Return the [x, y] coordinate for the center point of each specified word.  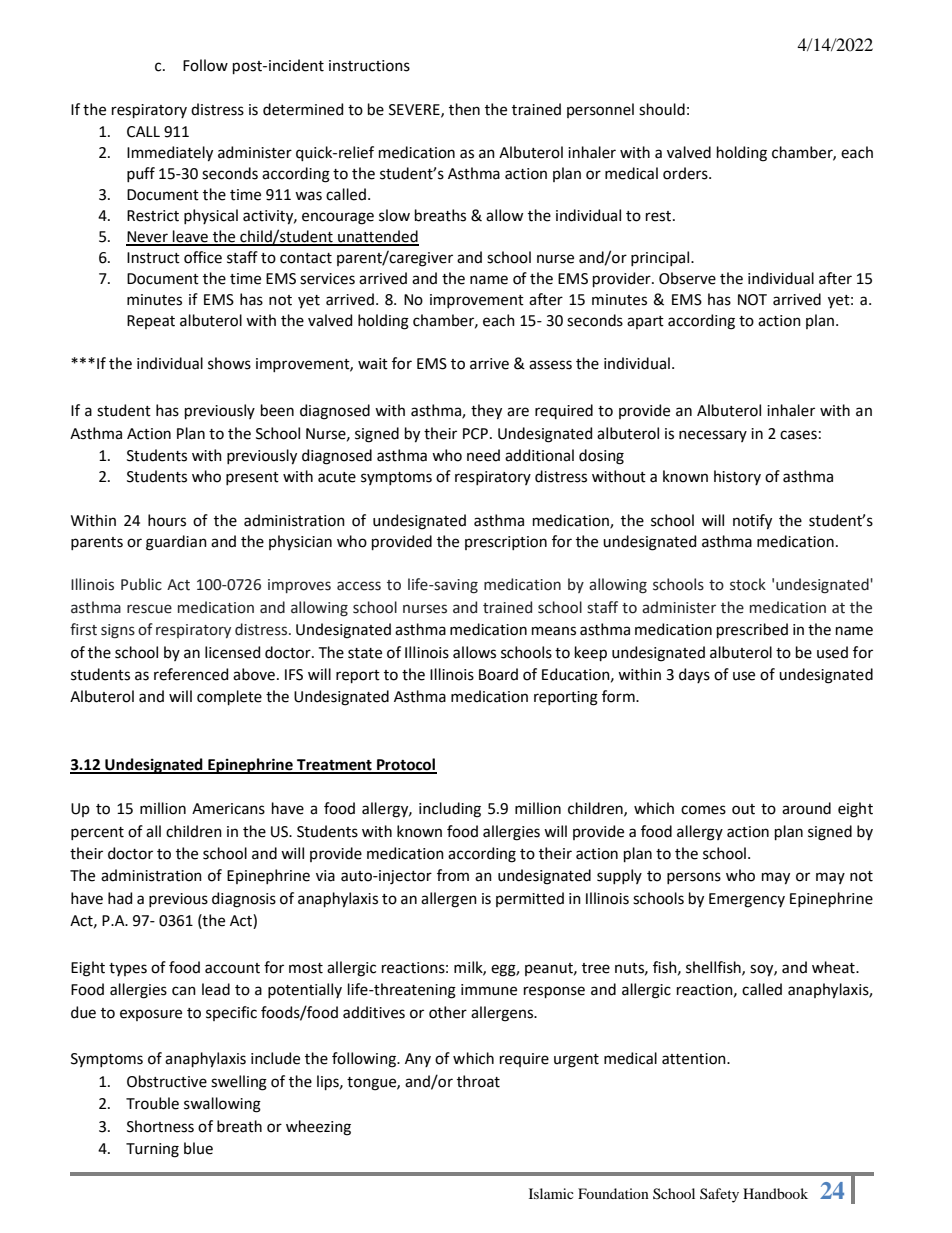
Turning [152, 1150]
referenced [191, 674]
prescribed [752, 630]
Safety [719, 1195]
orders [686, 173]
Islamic [551, 1193]
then [464, 109]
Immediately [170, 154]
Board [498, 674]
